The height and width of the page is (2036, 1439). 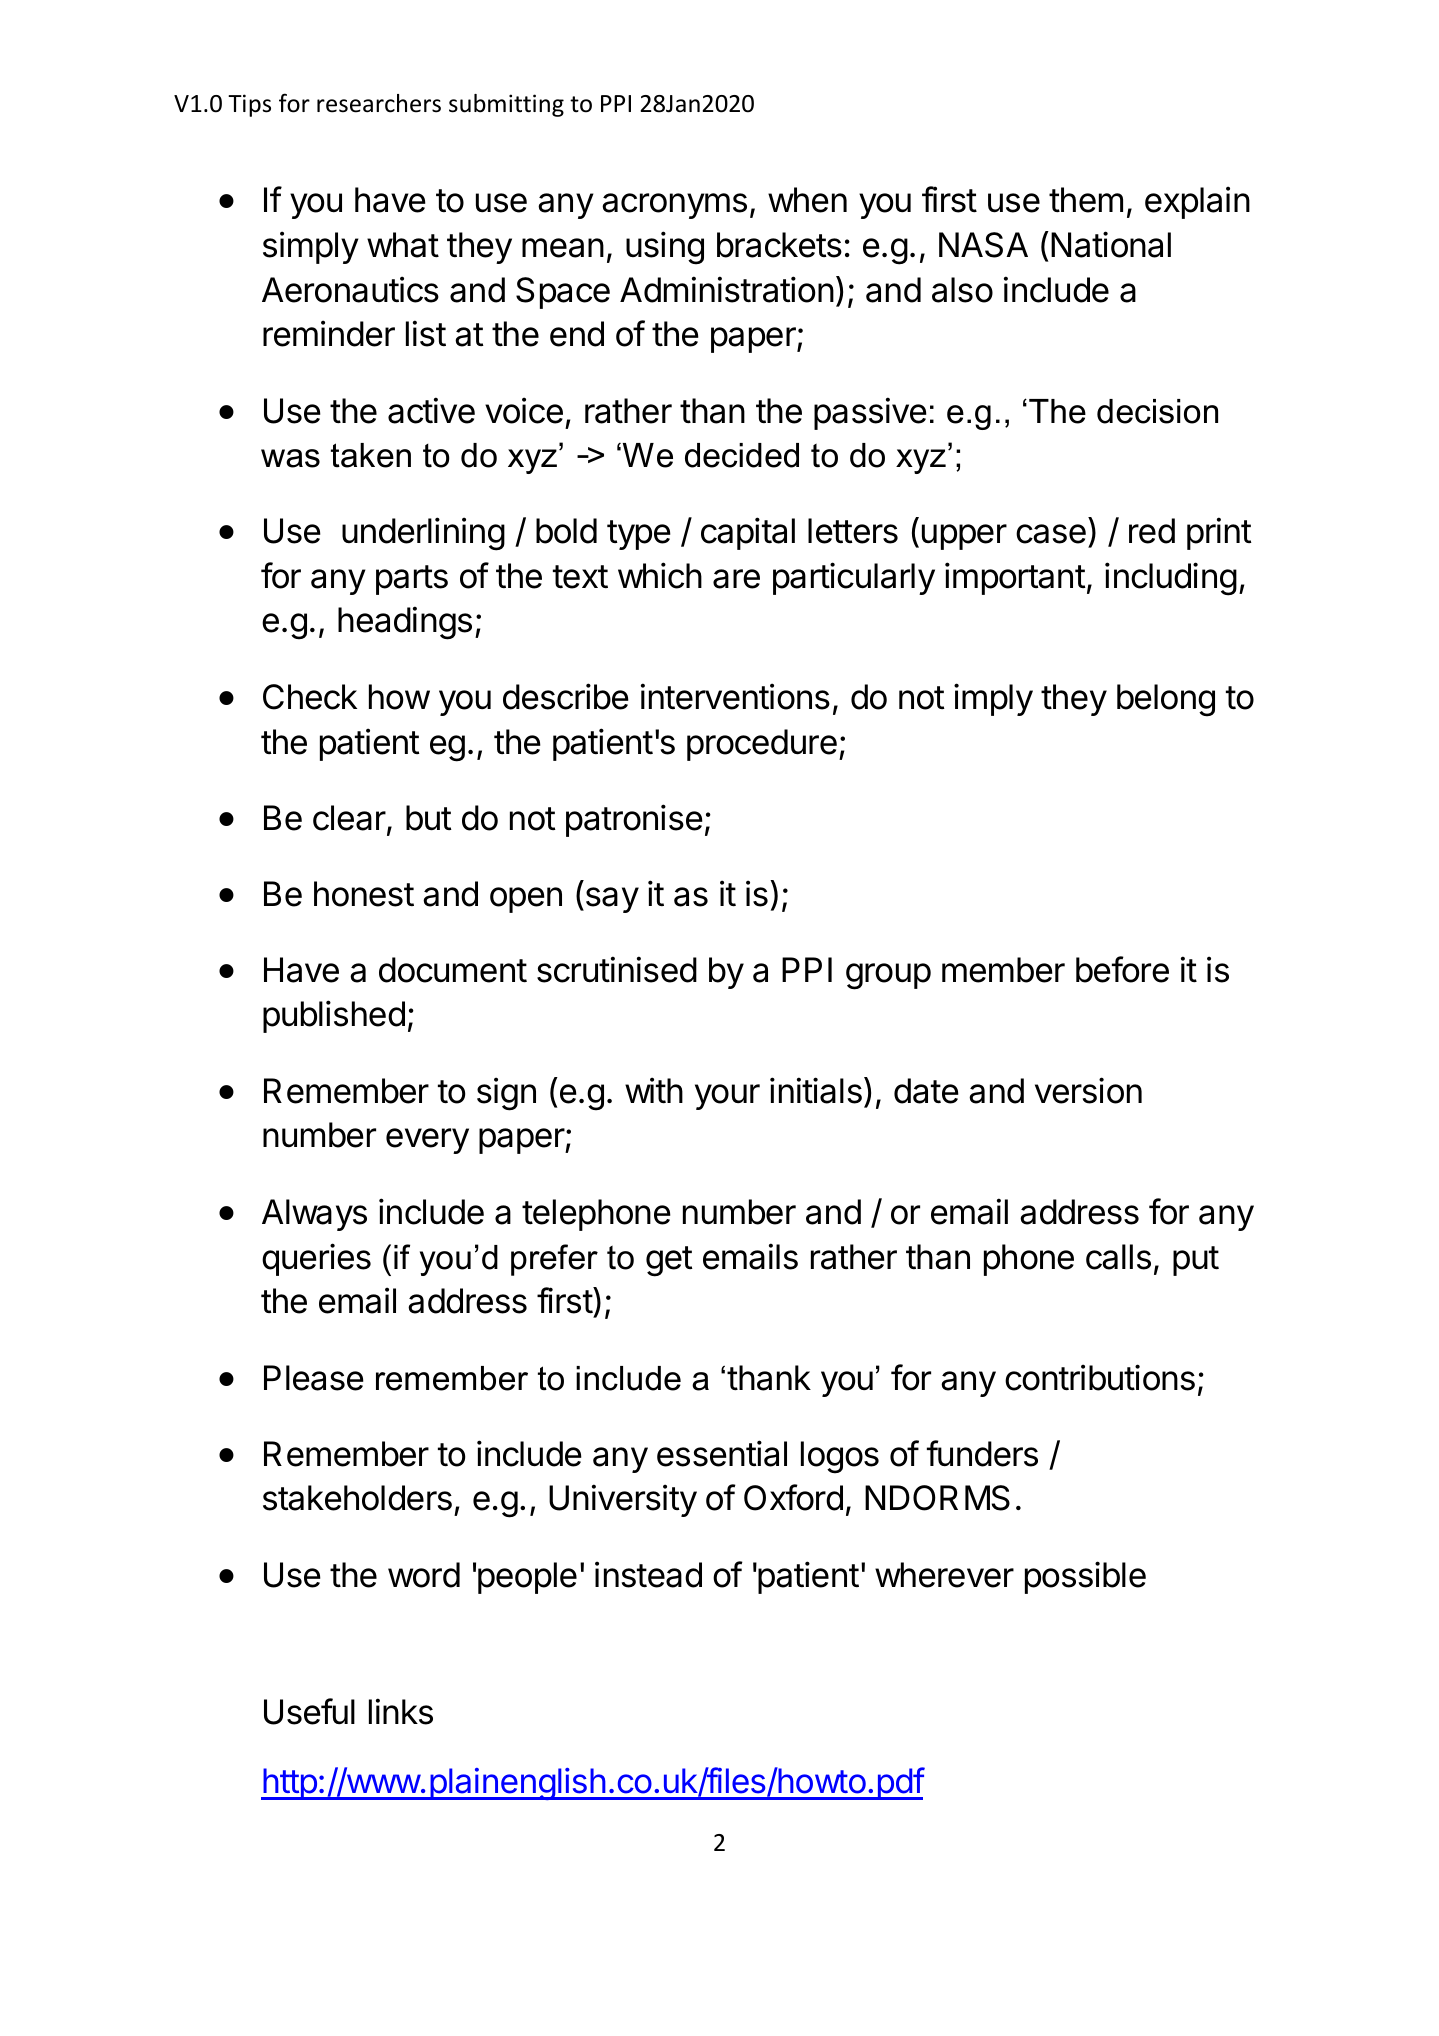 What do you see at coordinates (674, 206) in the page?
I see `acronyms` at bounding box center [674, 206].
